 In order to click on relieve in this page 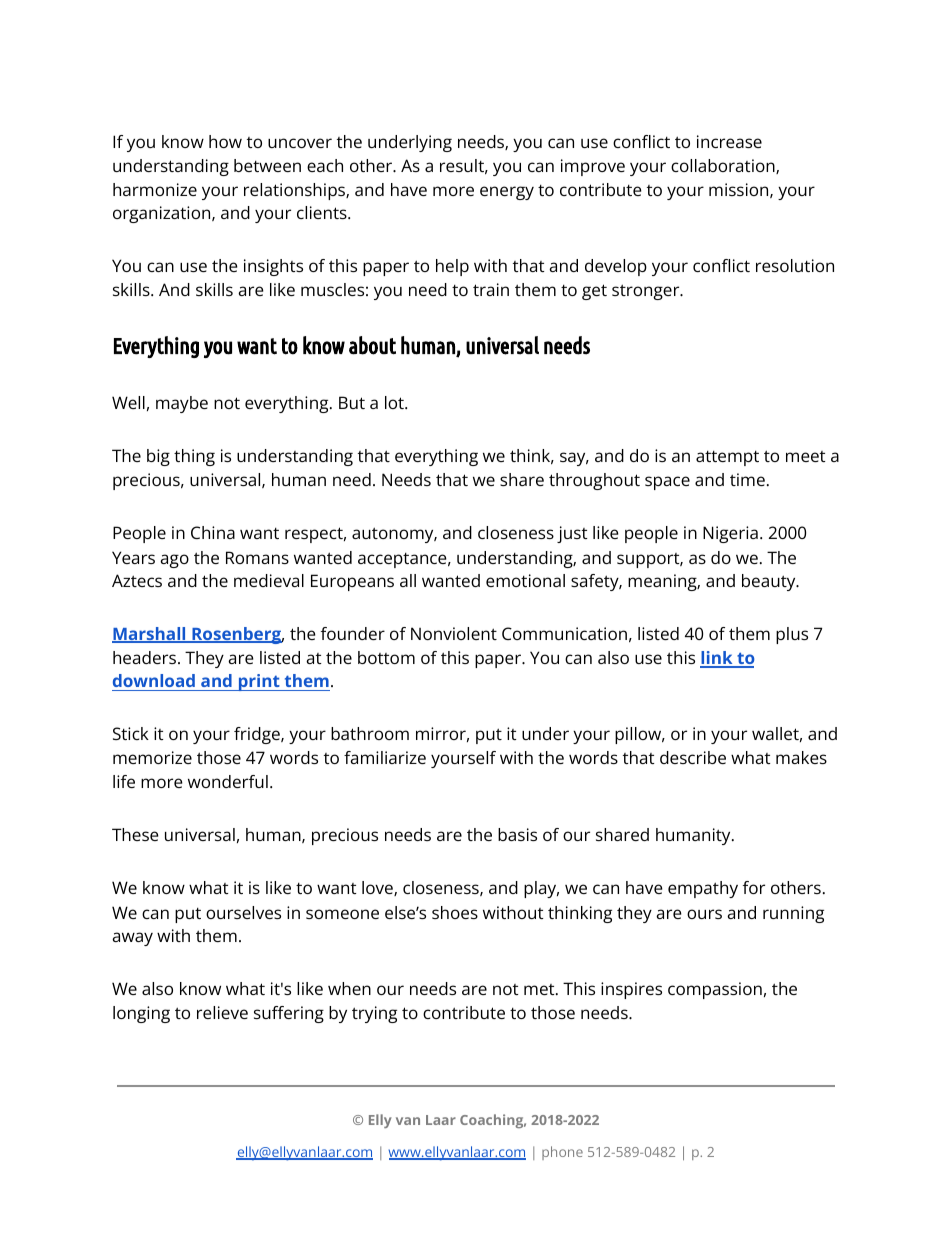, I will do `click(222, 1012)`.
